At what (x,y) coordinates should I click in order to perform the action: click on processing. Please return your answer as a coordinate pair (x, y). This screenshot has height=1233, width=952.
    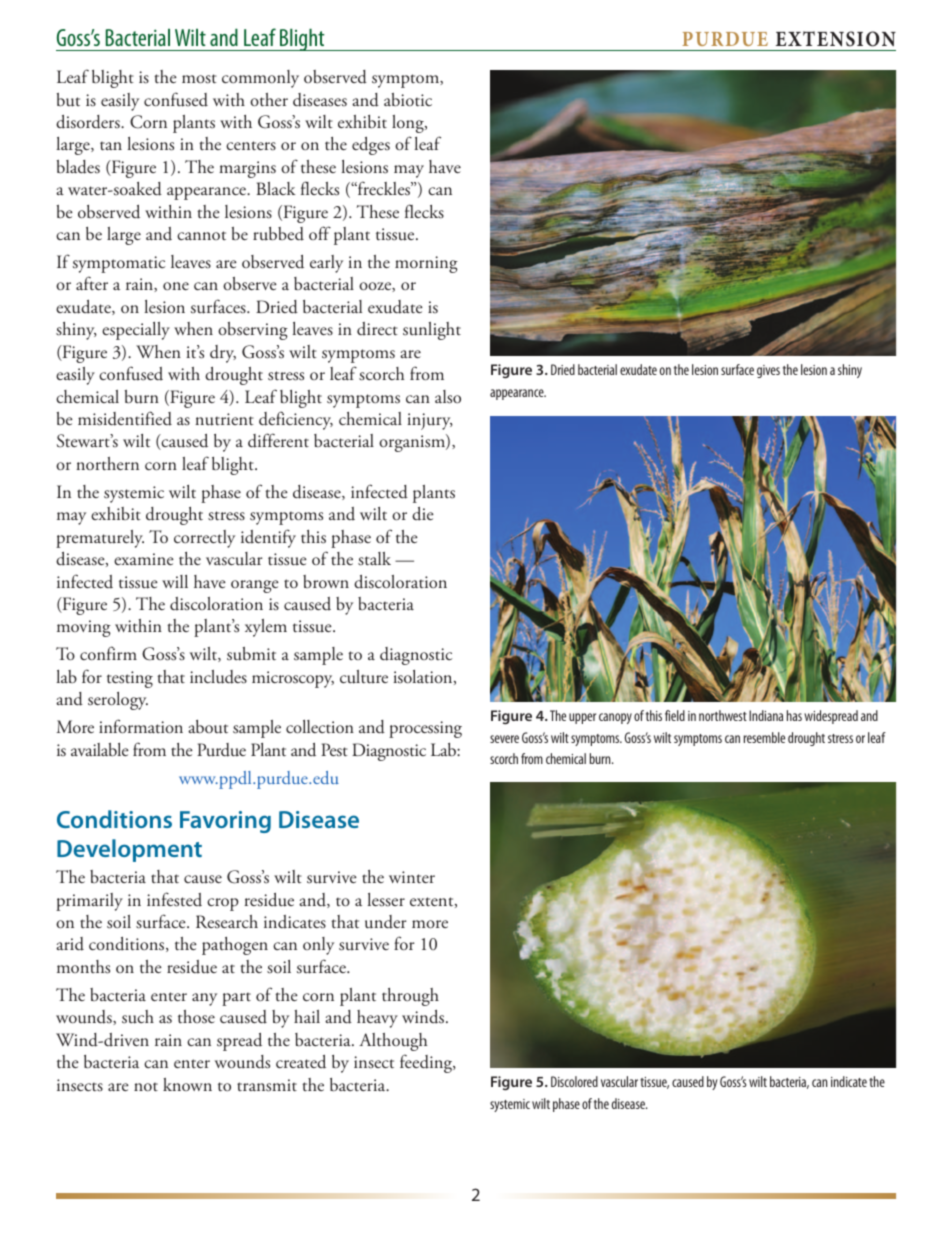
    Looking at the image, I should click on (425, 729).
